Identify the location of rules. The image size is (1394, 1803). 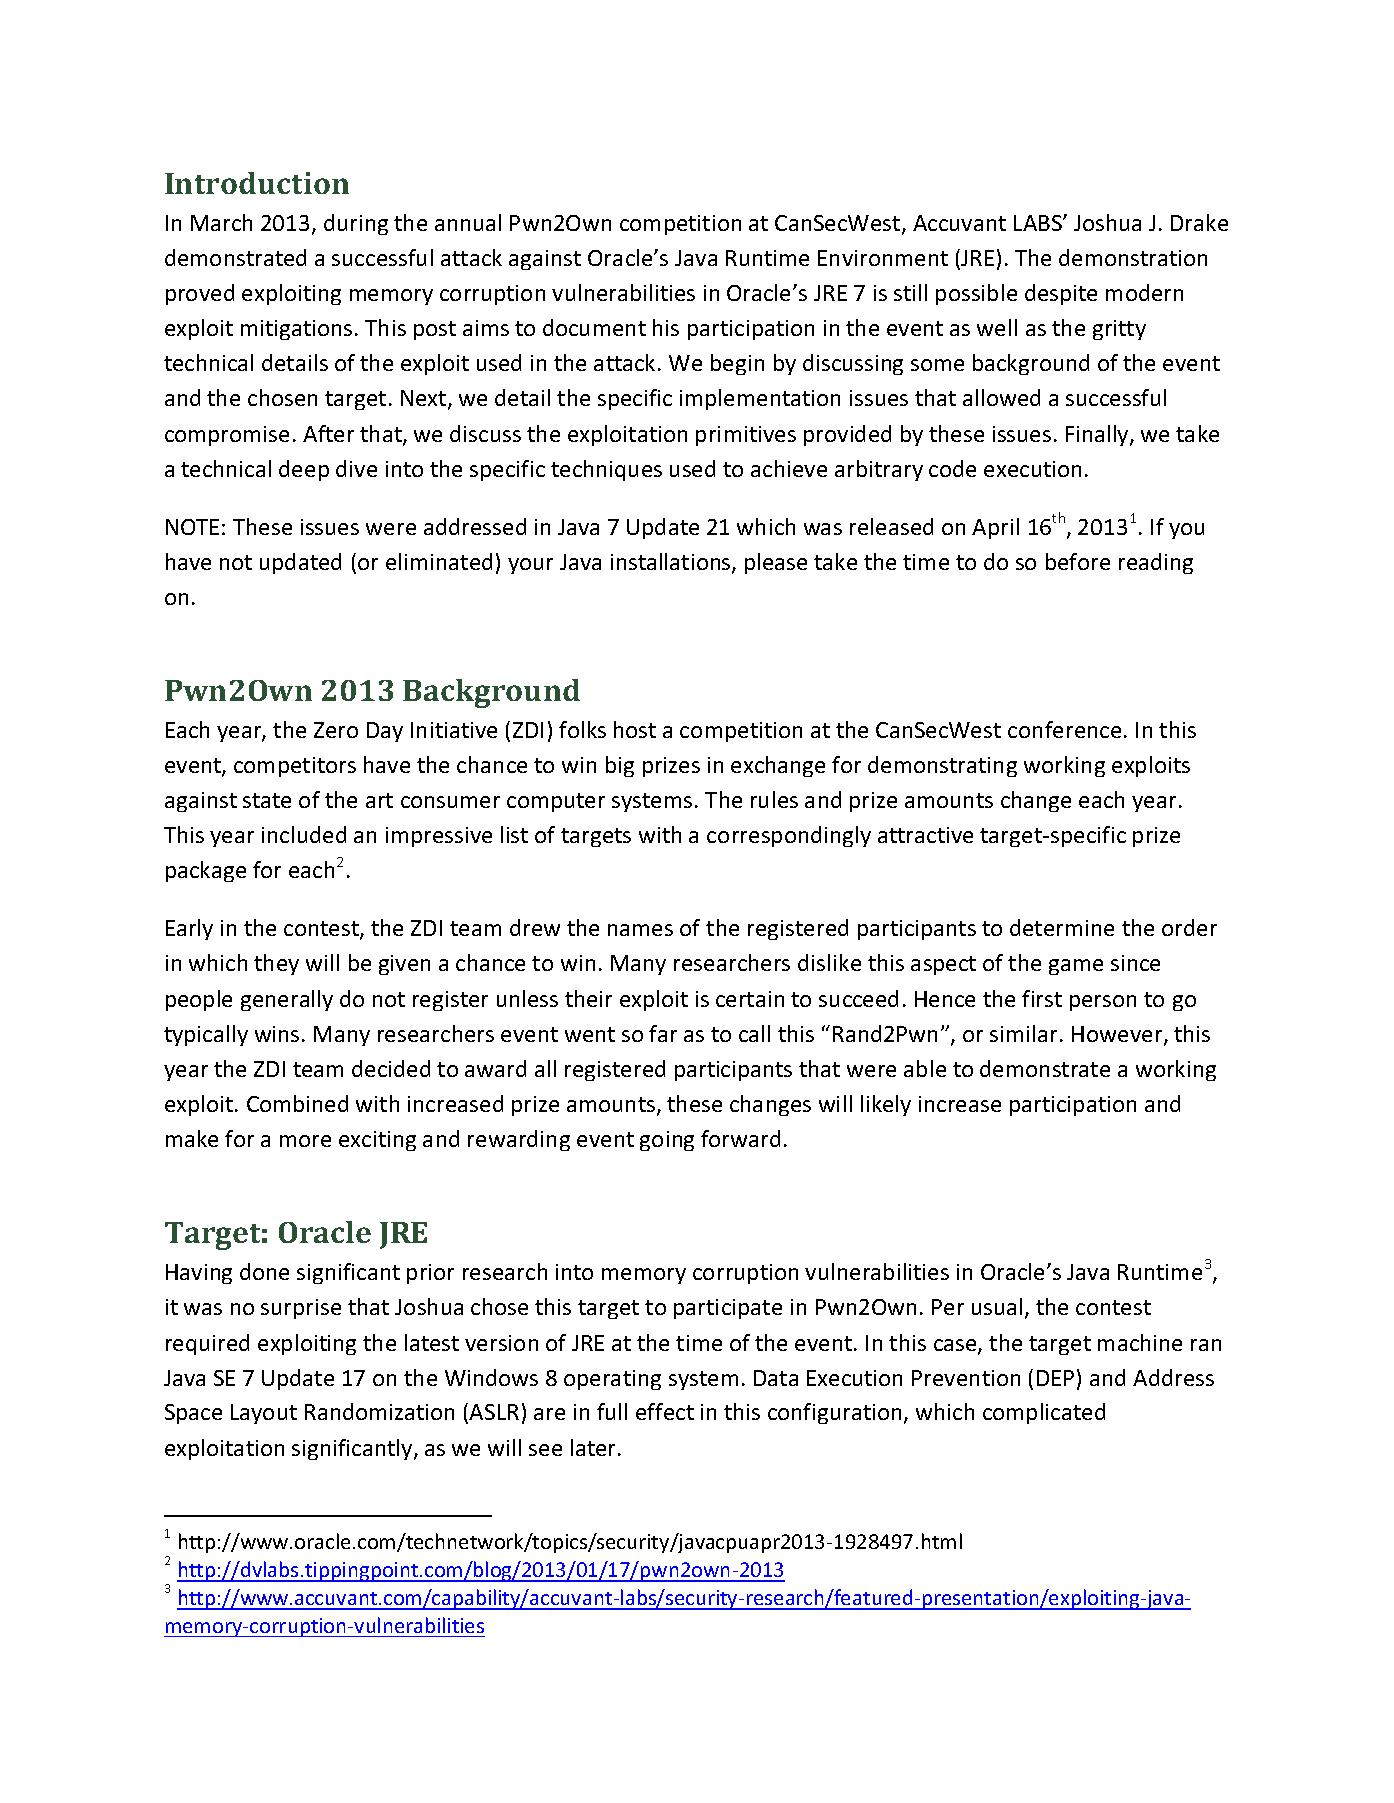
(774, 799).
